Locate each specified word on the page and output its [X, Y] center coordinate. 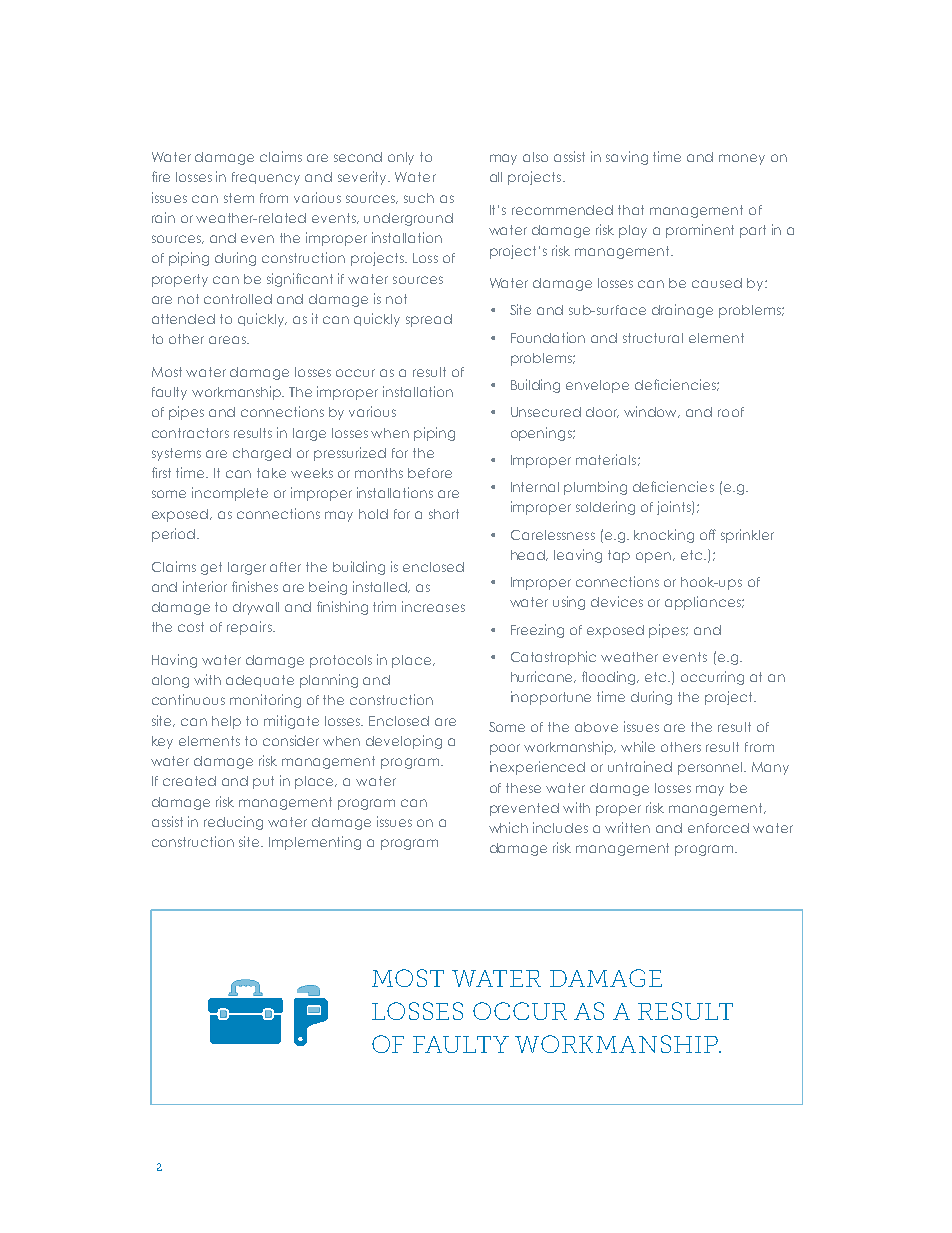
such [419, 198]
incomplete [230, 494]
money [742, 159]
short [444, 514]
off [708, 534]
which [508, 827]
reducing [233, 823]
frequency [266, 178]
